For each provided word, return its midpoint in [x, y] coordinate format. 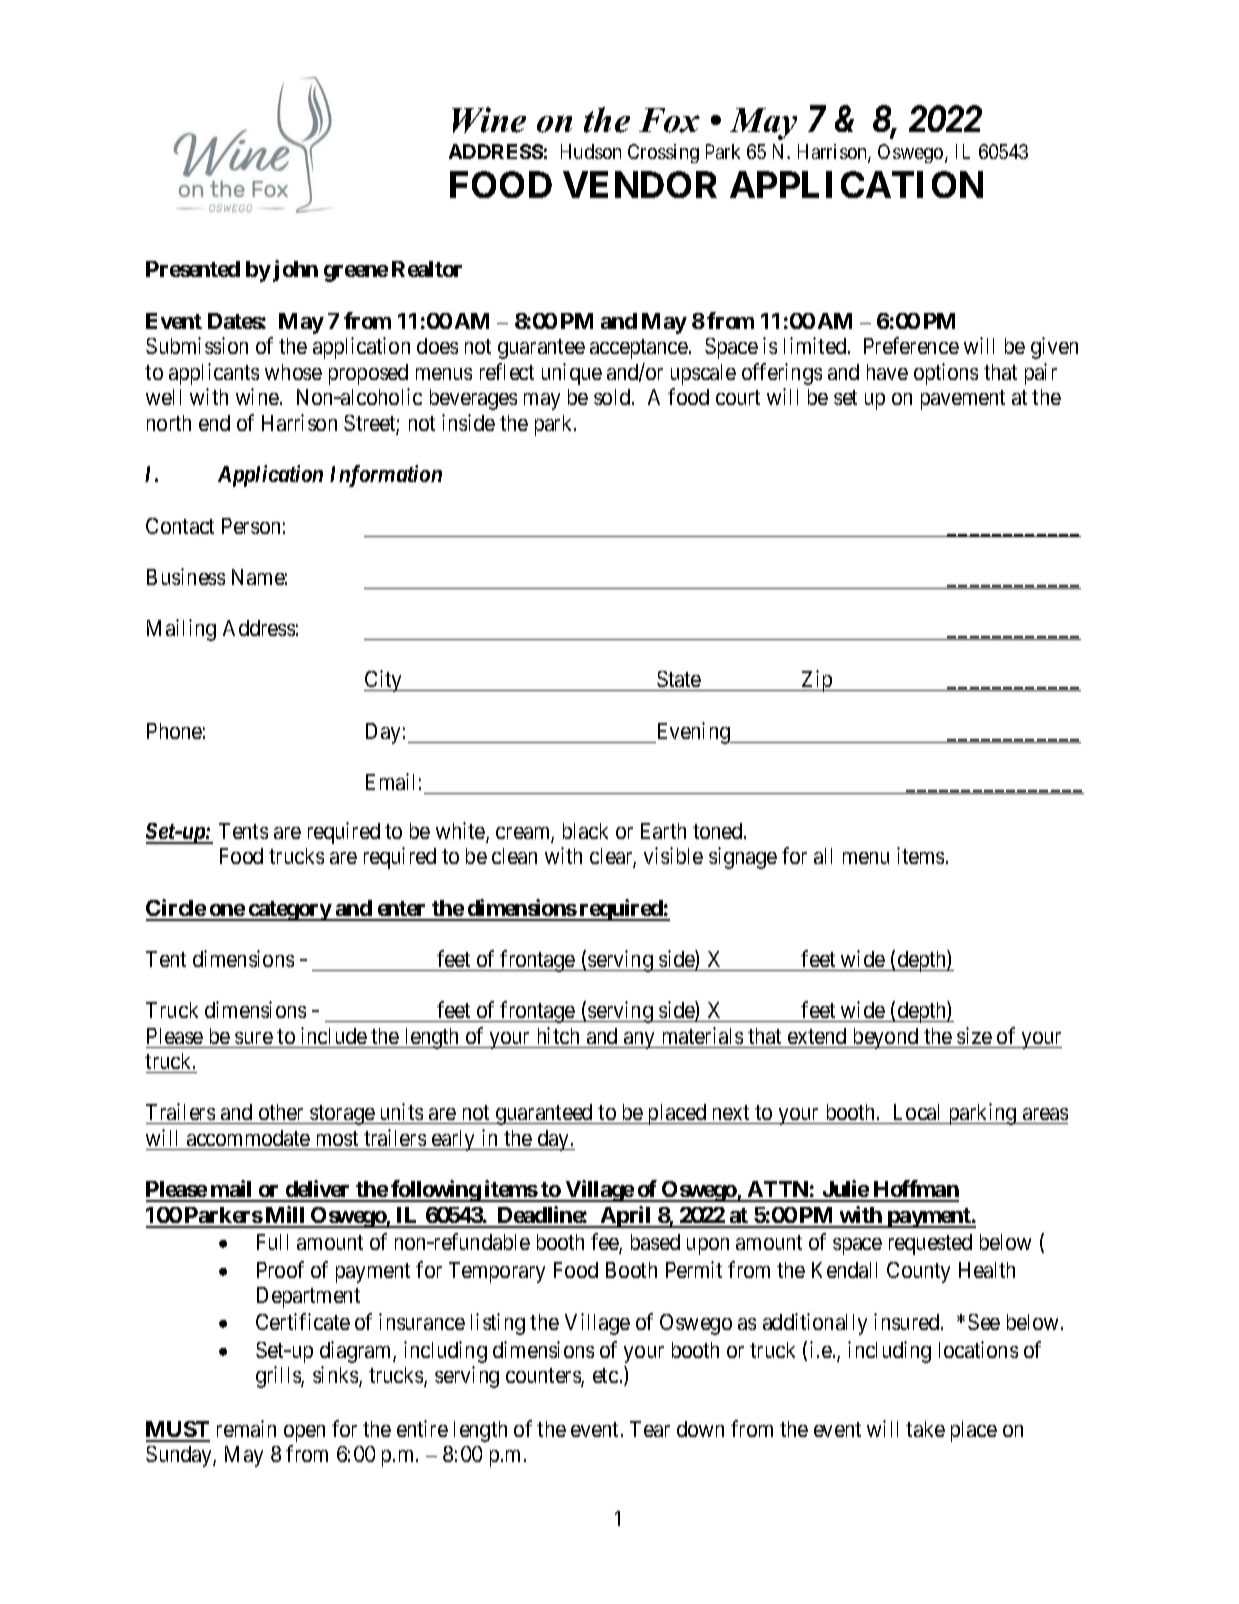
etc [605, 1375]
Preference [911, 345]
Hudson [591, 151]
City [384, 681]
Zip [817, 681]
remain [246, 1428]
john [295, 271]
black [585, 831]
